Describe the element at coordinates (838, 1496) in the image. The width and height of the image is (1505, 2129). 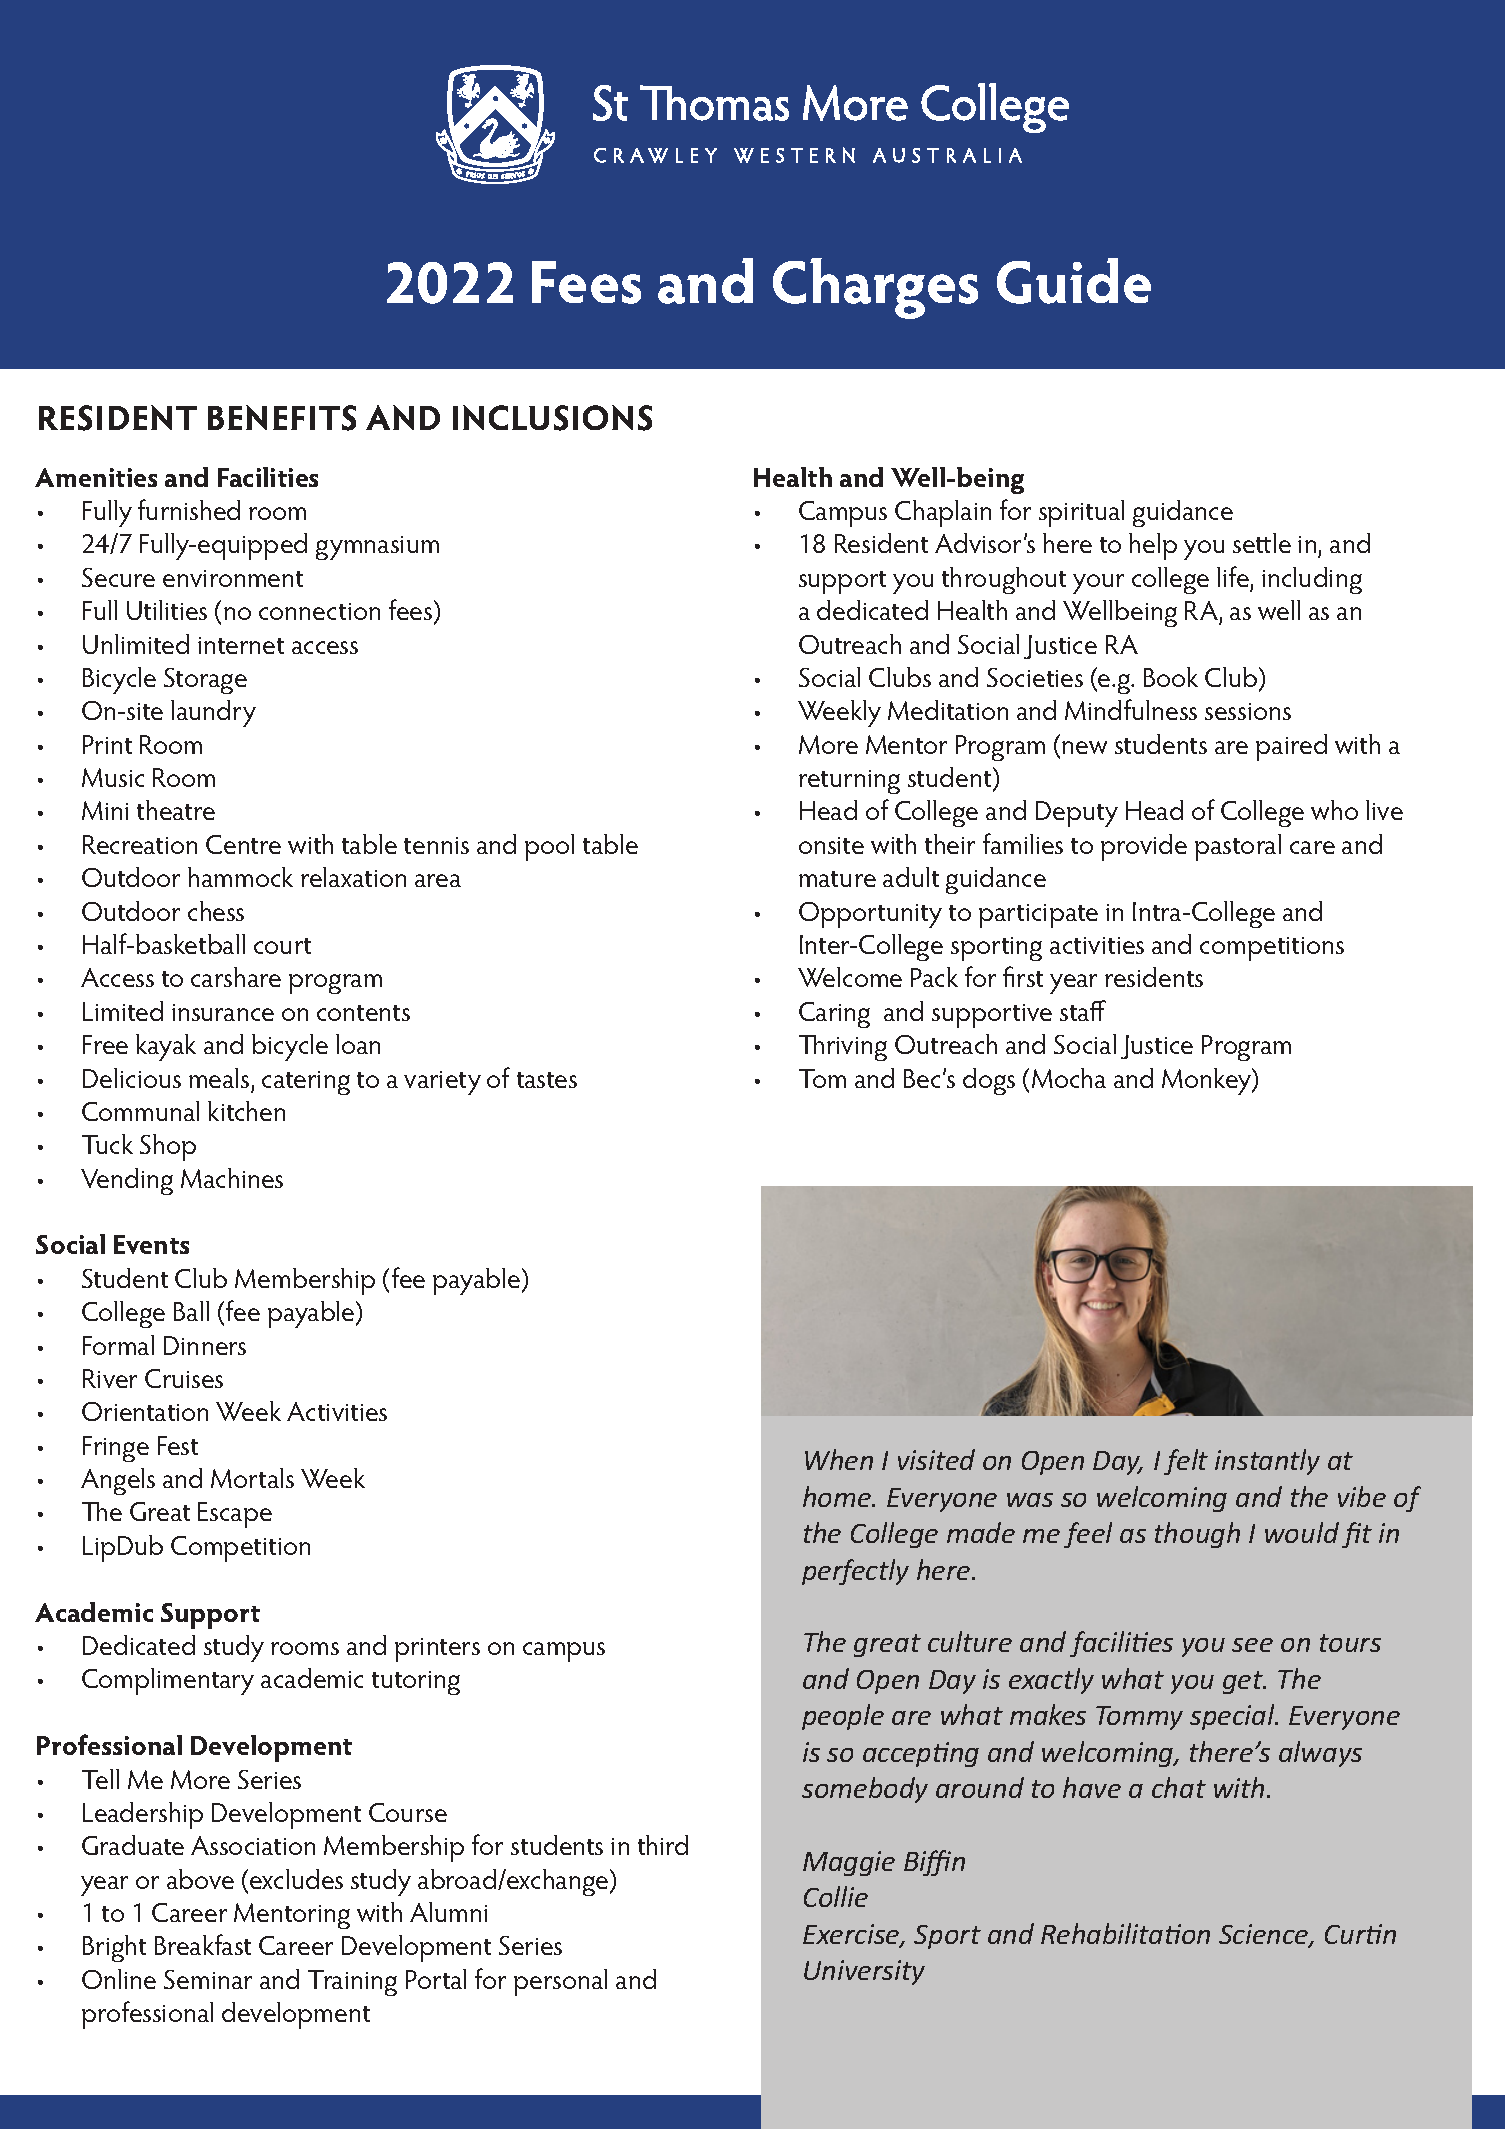
I see `home` at that location.
